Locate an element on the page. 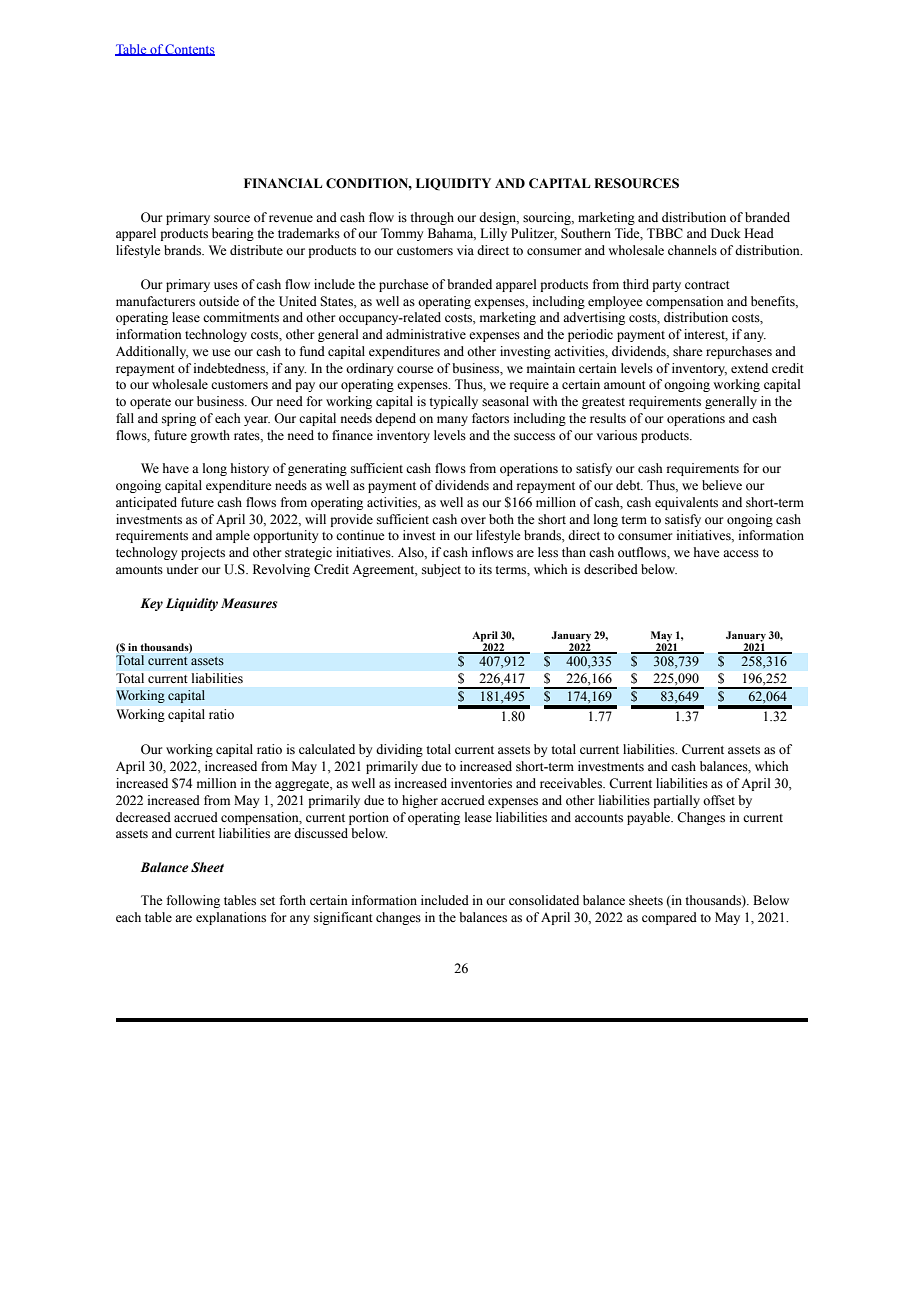 The width and height of the image is (924, 1308). Duck is located at coordinates (726, 233).
